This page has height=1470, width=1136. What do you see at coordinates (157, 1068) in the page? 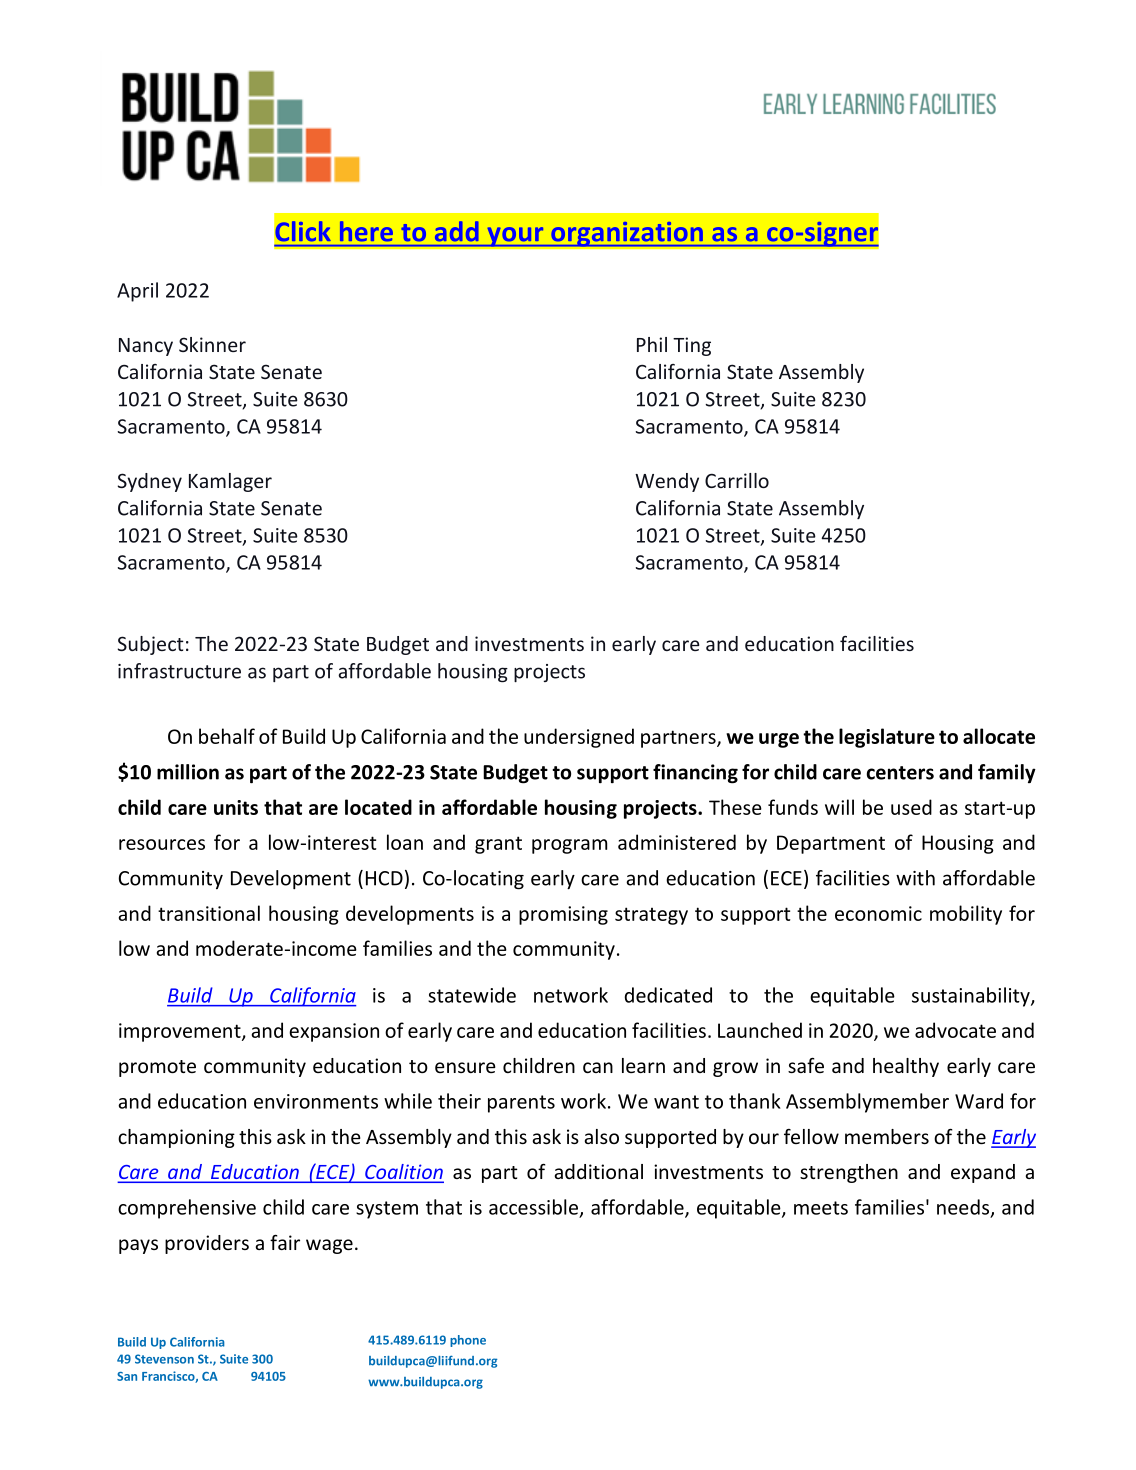
I see `promote` at bounding box center [157, 1068].
